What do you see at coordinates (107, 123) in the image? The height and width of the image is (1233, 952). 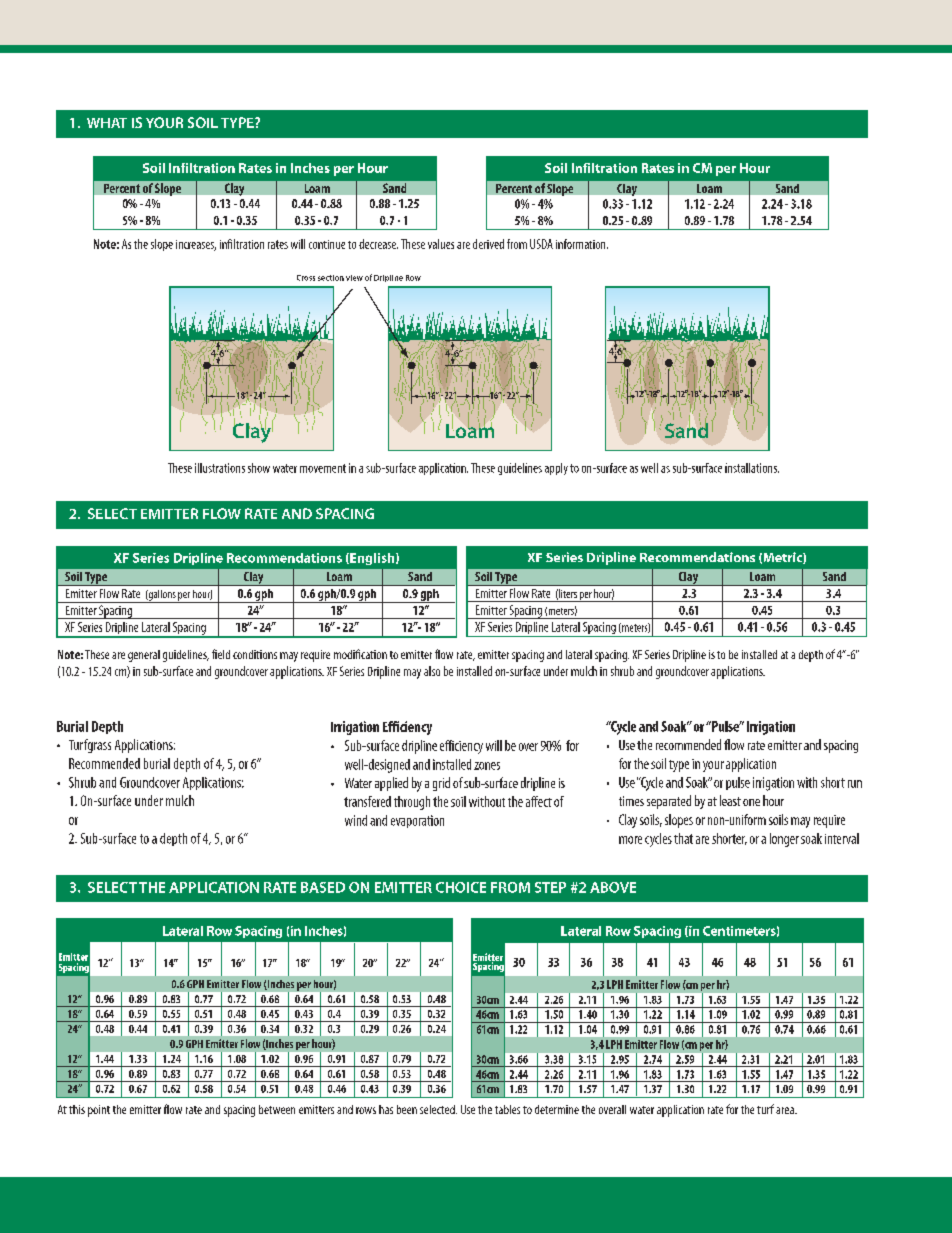 I see `WHAT` at bounding box center [107, 123].
